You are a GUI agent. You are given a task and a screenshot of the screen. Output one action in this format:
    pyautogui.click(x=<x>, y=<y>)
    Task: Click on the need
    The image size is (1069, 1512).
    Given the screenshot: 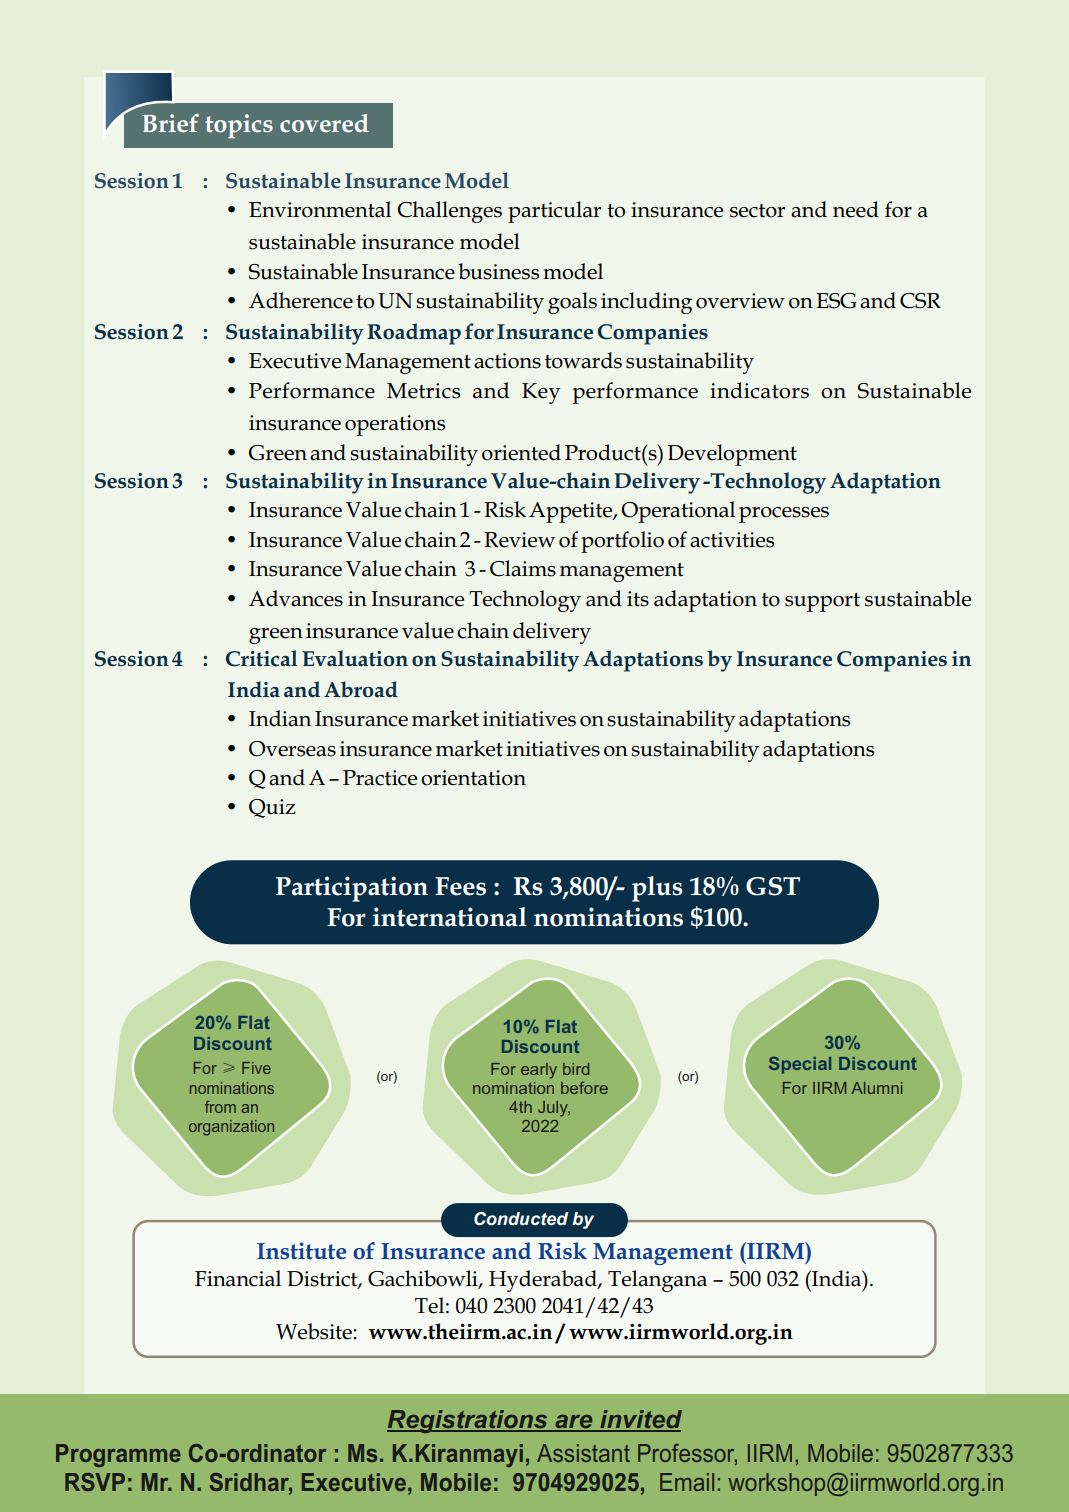 What is the action you would take?
    pyautogui.click(x=856, y=209)
